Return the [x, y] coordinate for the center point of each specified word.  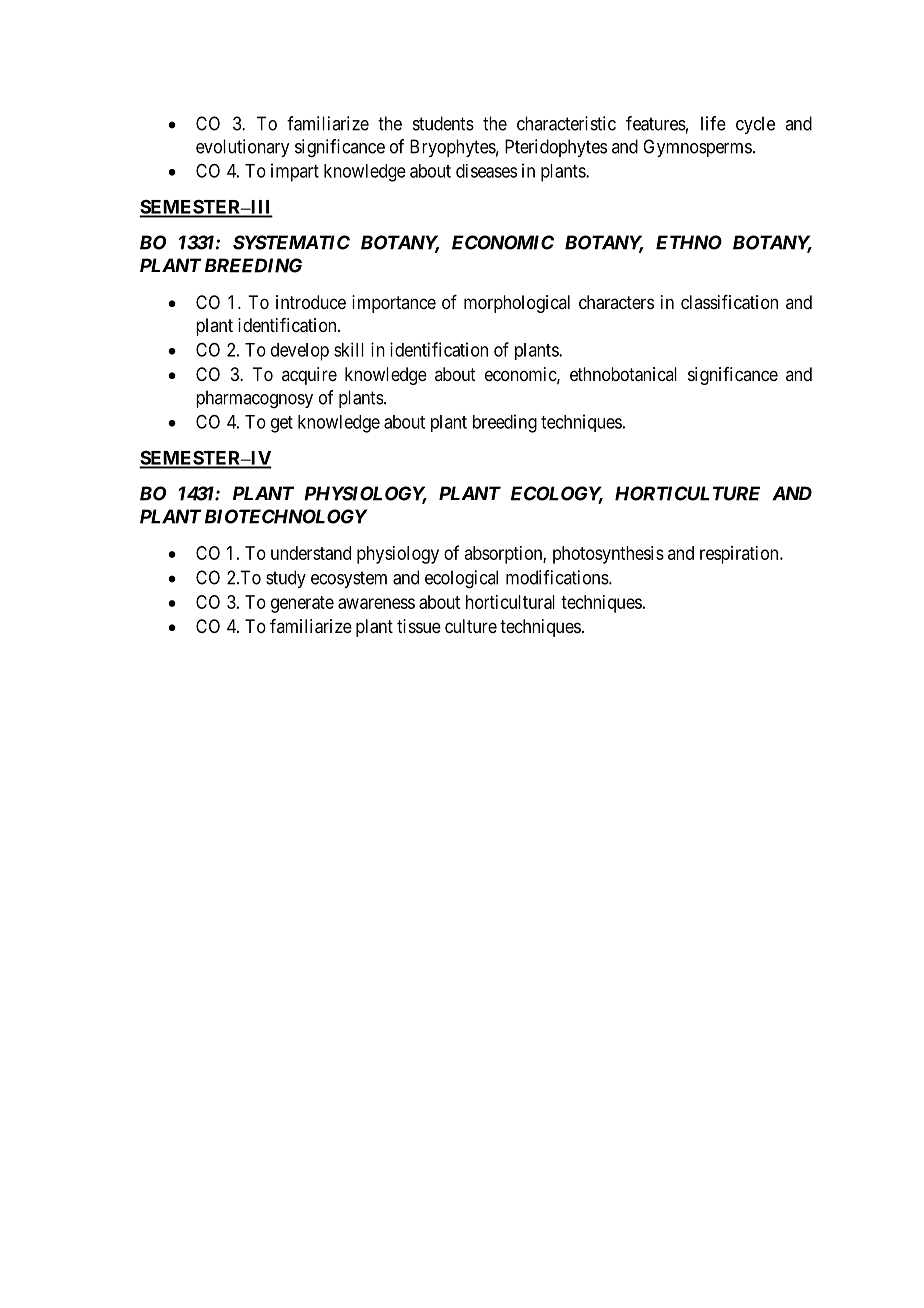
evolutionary [242, 148]
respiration [740, 555]
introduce [311, 302]
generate [302, 604]
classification [729, 302]
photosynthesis [608, 555]
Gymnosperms [697, 148]
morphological [517, 304]
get [282, 424]
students [443, 123]
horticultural [510, 602]
